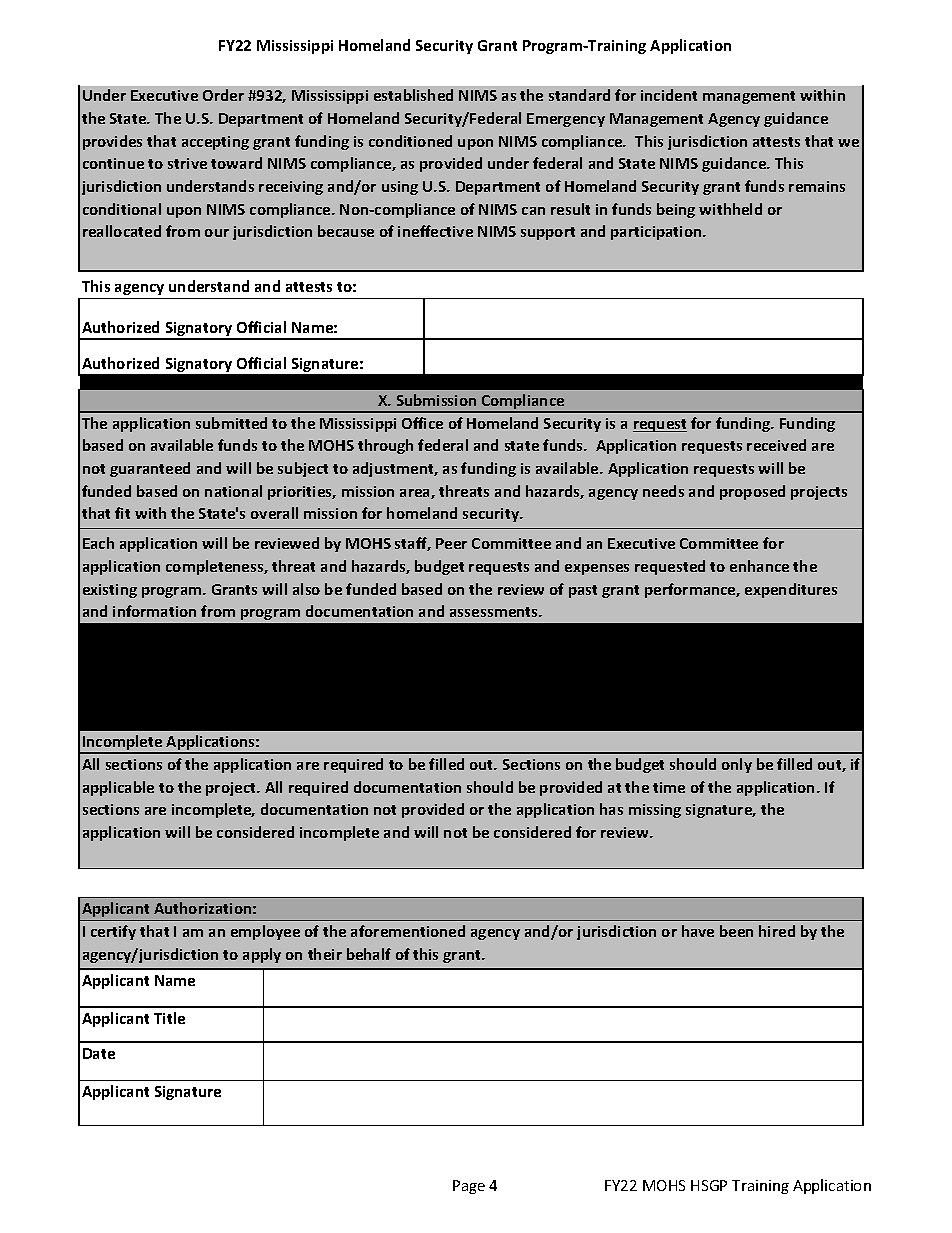 The width and height of the document is (952, 1233). What do you see at coordinates (776, 445) in the document?
I see `received` at bounding box center [776, 445].
